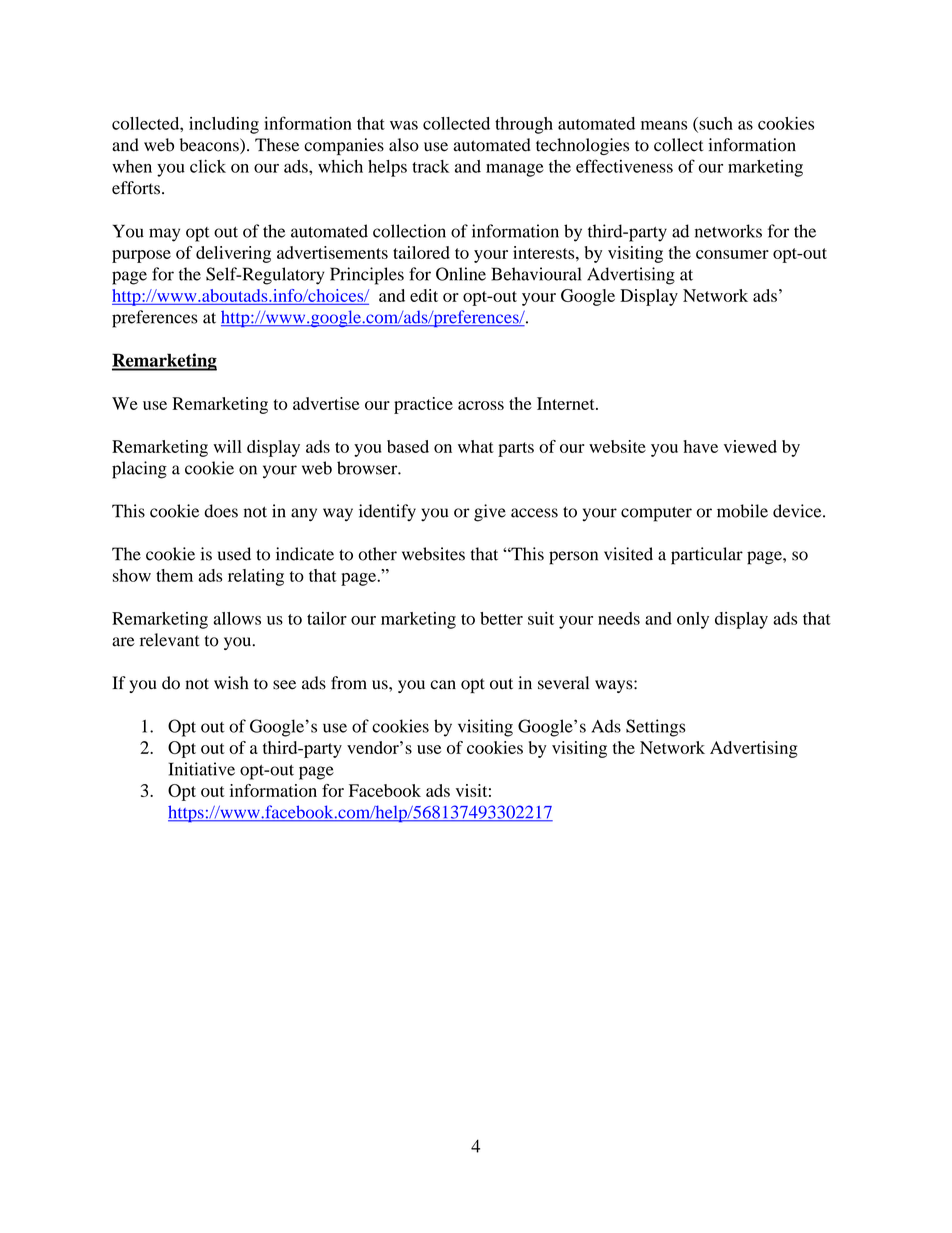  I want to click on particular, so click(707, 556).
